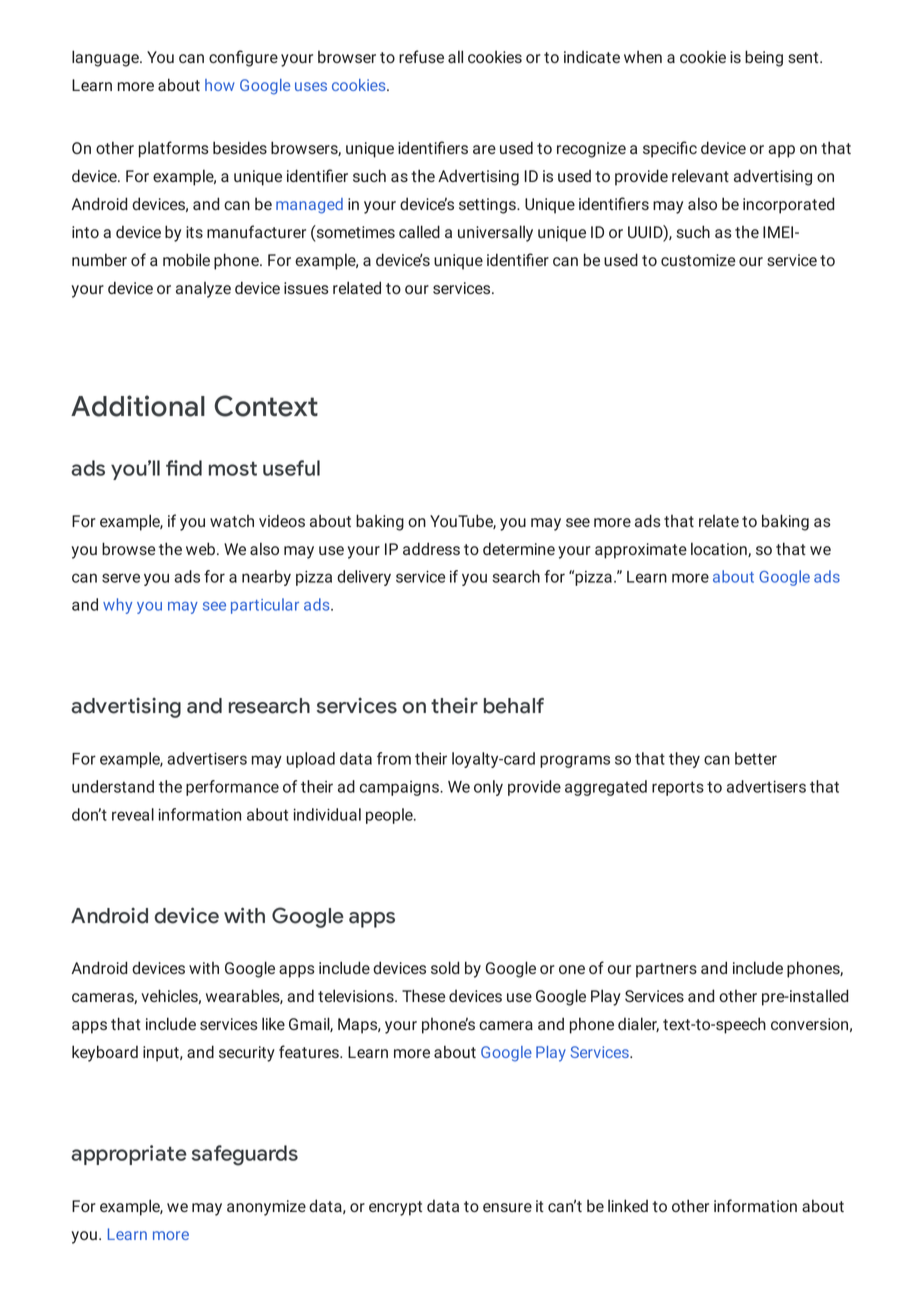  I want to click on location, so click(720, 549).
